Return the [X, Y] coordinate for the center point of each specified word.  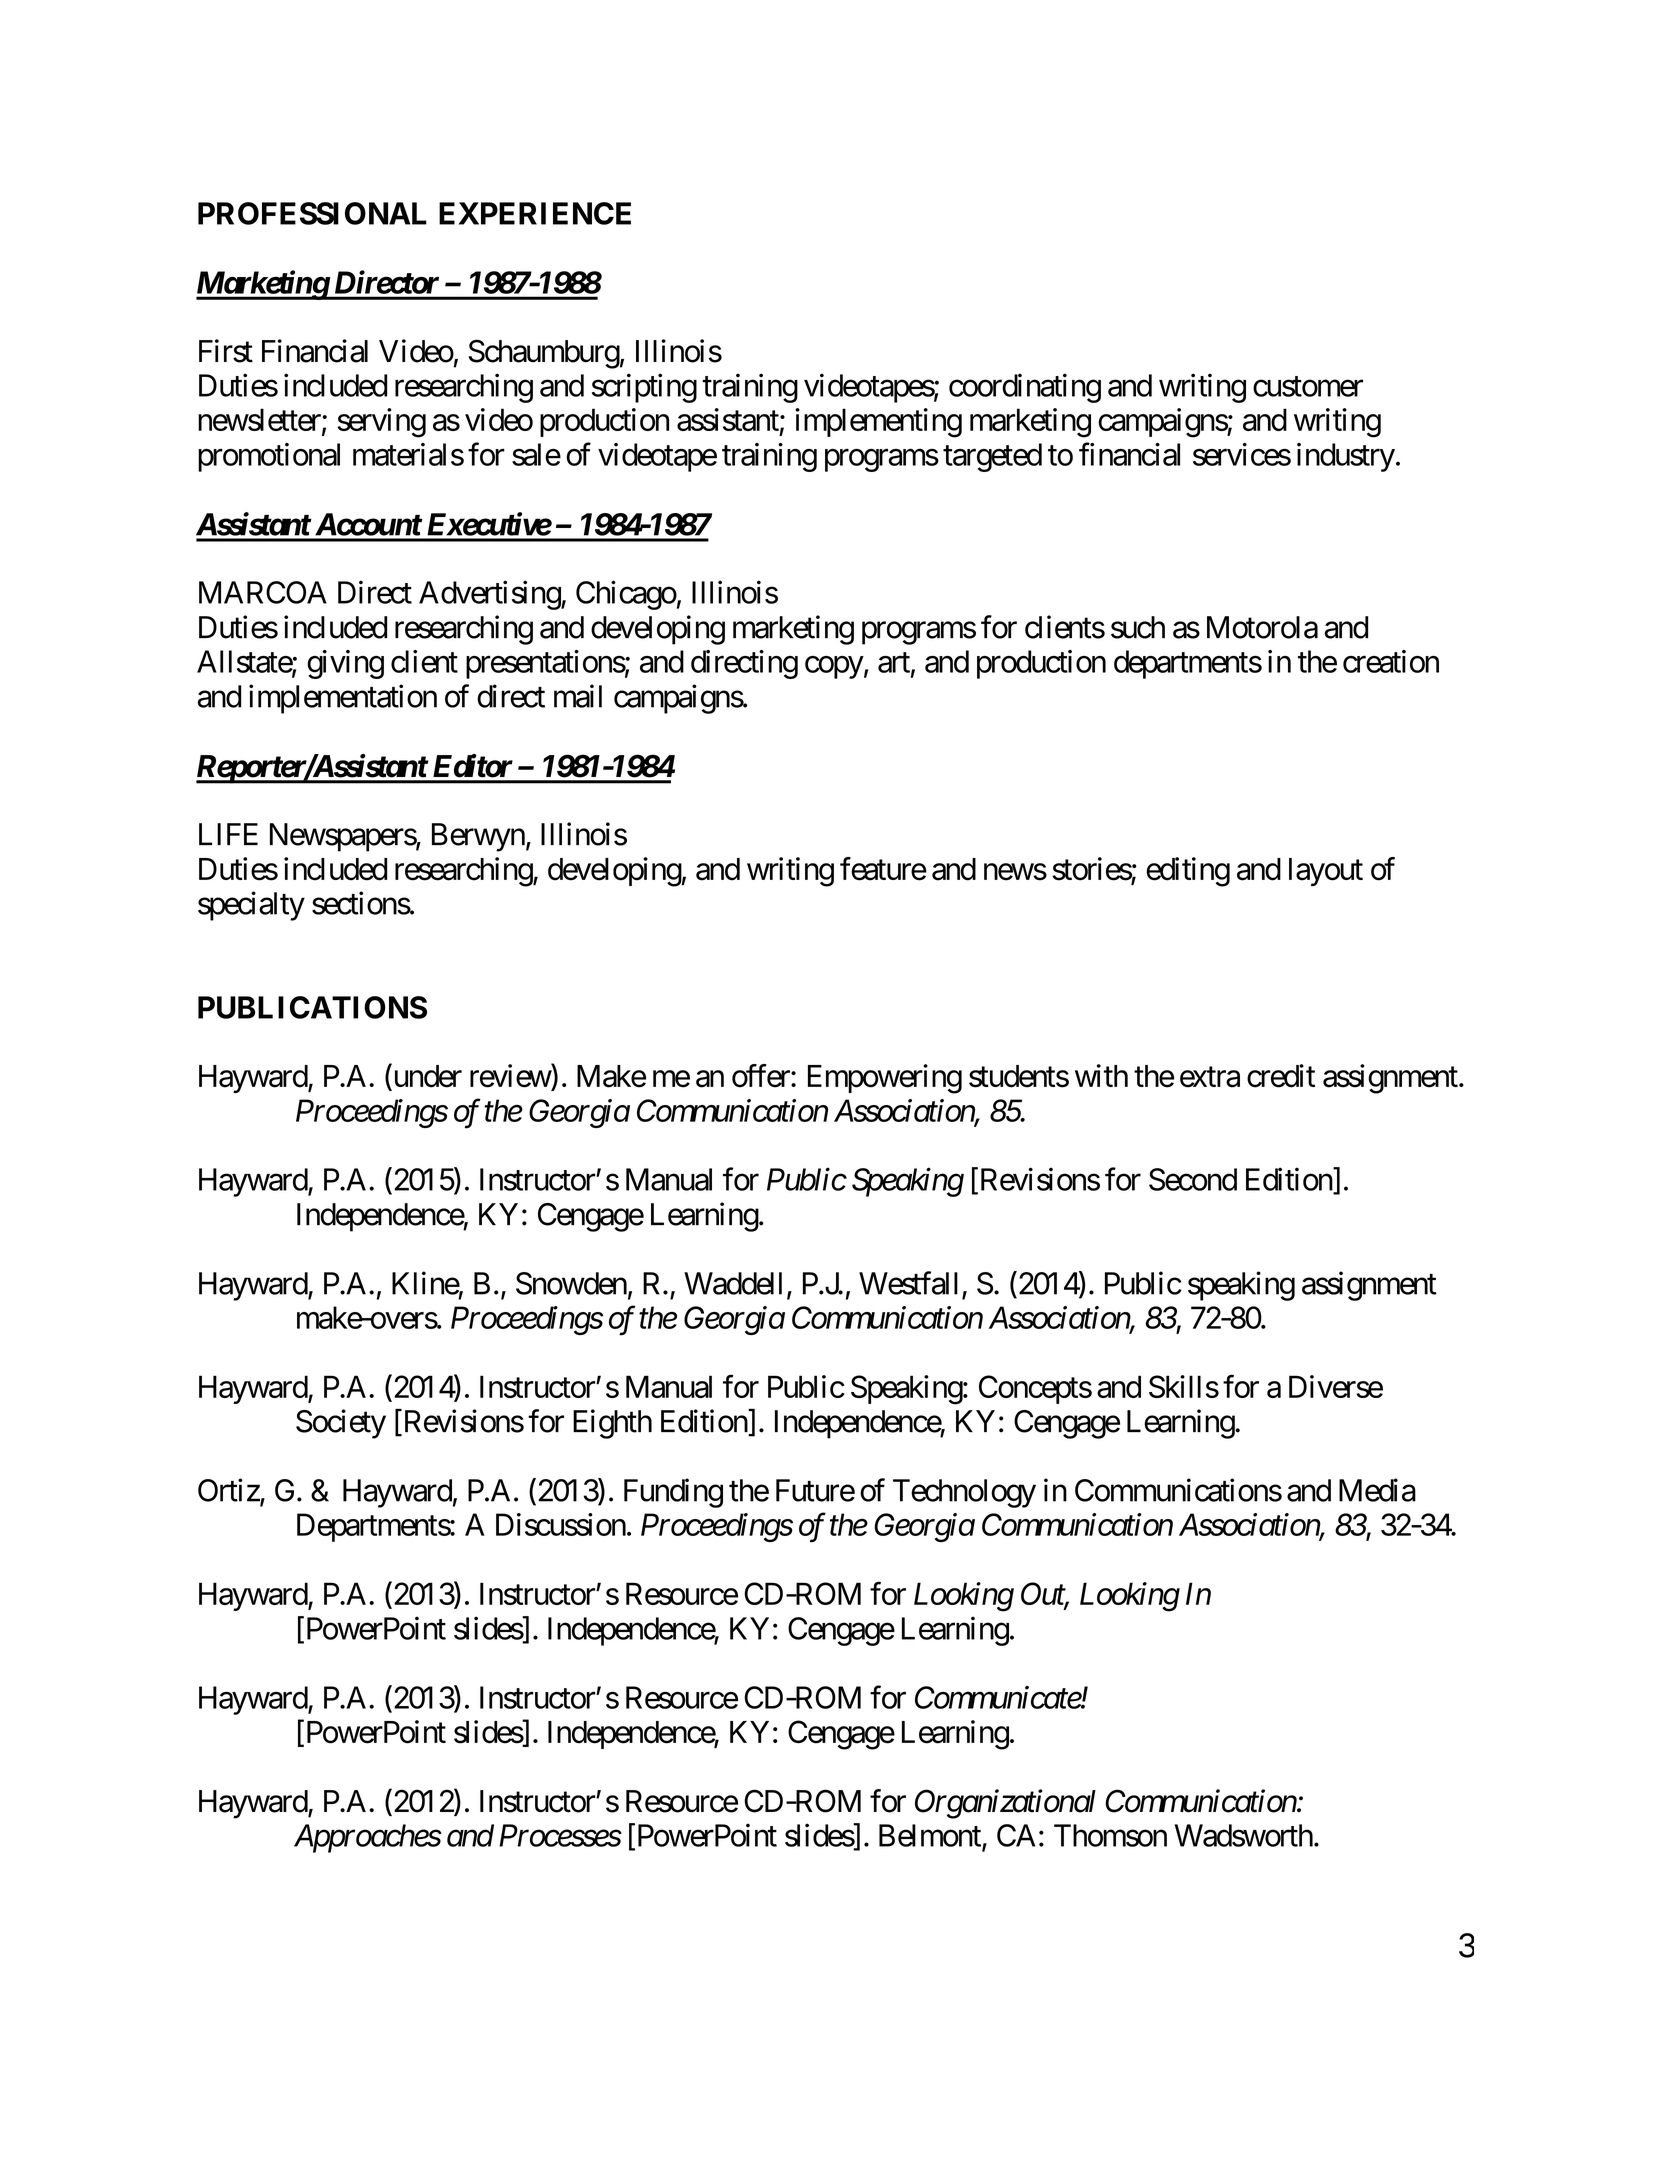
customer [1308, 386]
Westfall [908, 1283]
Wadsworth [1244, 1835]
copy [834, 667]
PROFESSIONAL [312, 213]
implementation [343, 699]
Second [1193, 1179]
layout [1326, 872]
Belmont [931, 1836]
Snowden [571, 1283]
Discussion [561, 1524]
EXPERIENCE [535, 213]
